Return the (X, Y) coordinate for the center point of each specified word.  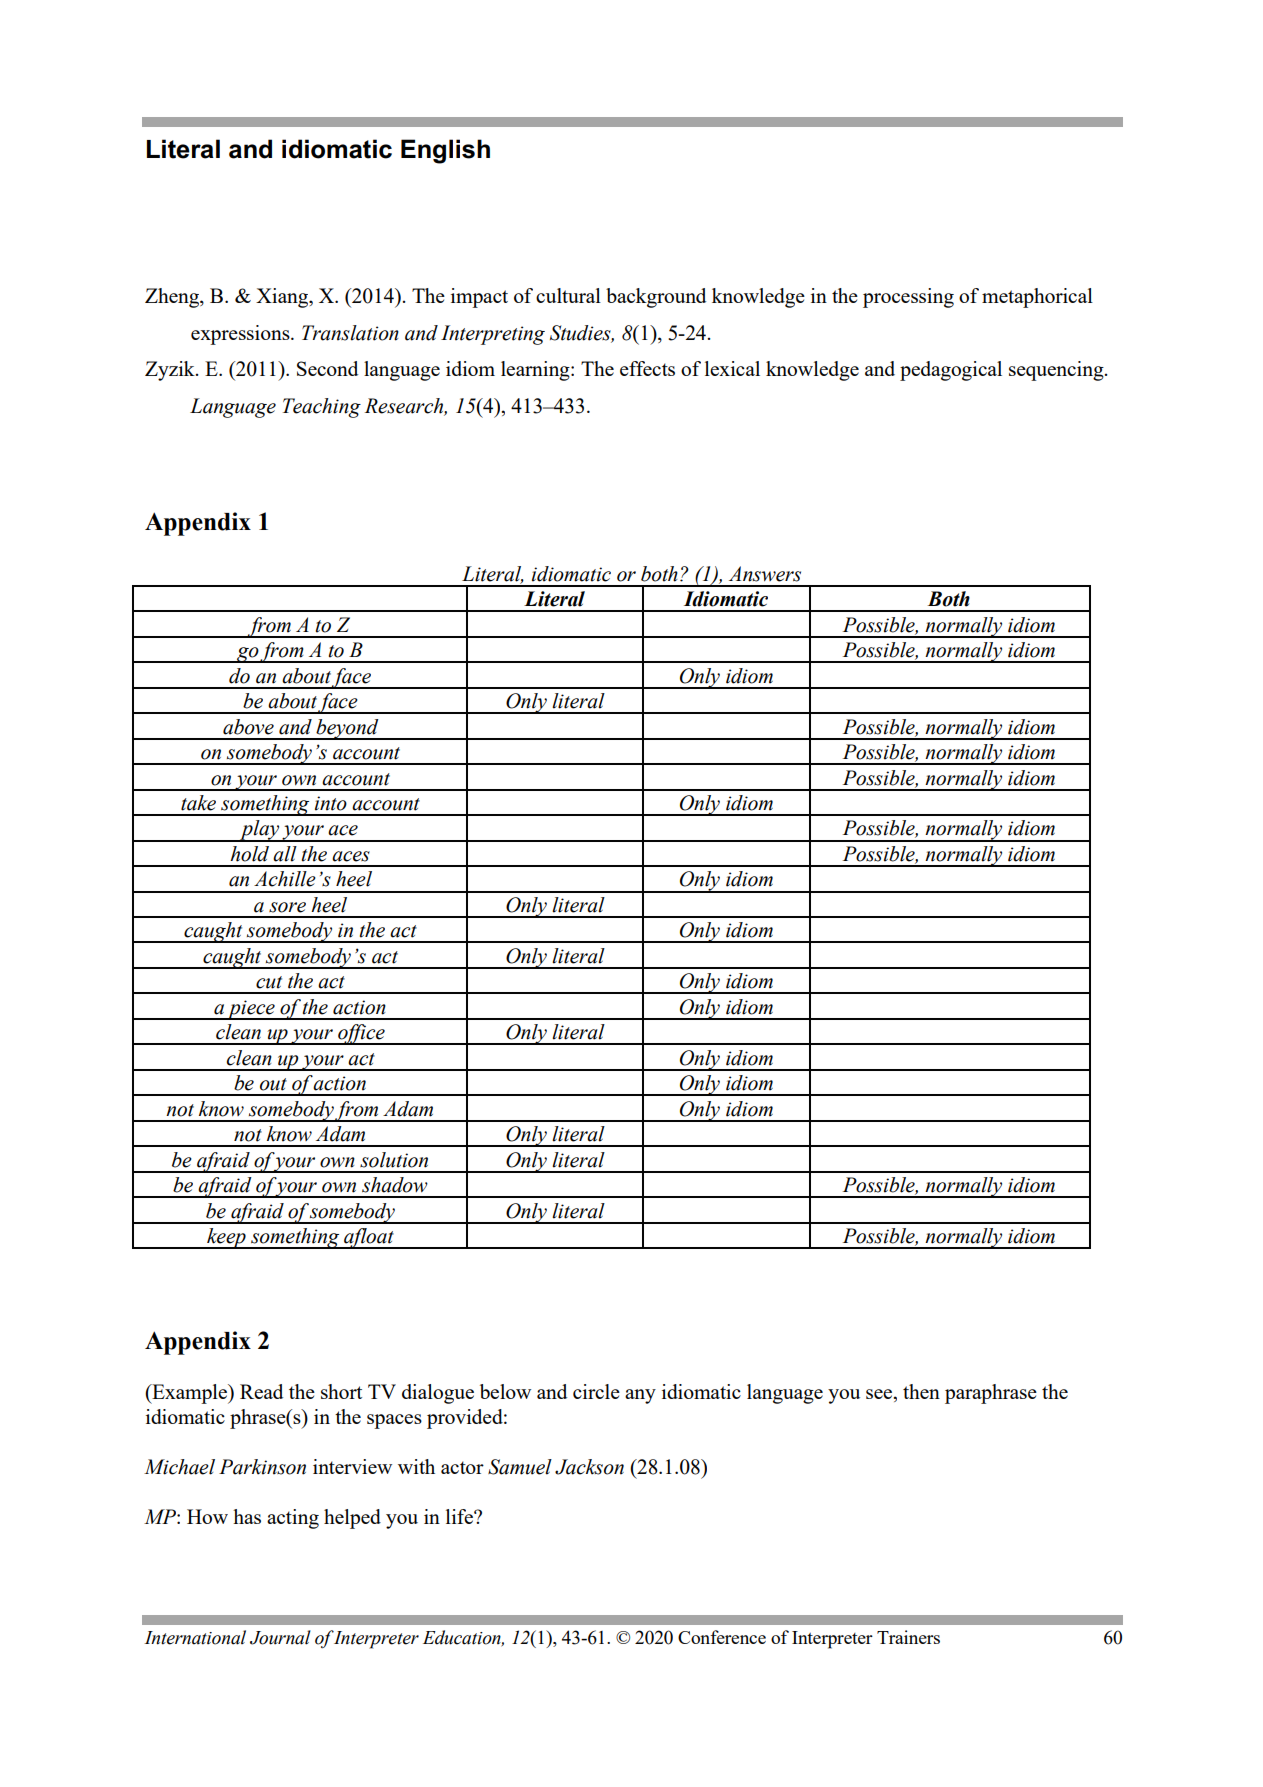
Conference (722, 1637)
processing (908, 298)
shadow (395, 1185)
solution (394, 1160)
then (921, 1391)
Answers (765, 574)
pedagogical (951, 371)
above (248, 727)
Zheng (173, 298)
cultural (568, 295)
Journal (280, 1637)
